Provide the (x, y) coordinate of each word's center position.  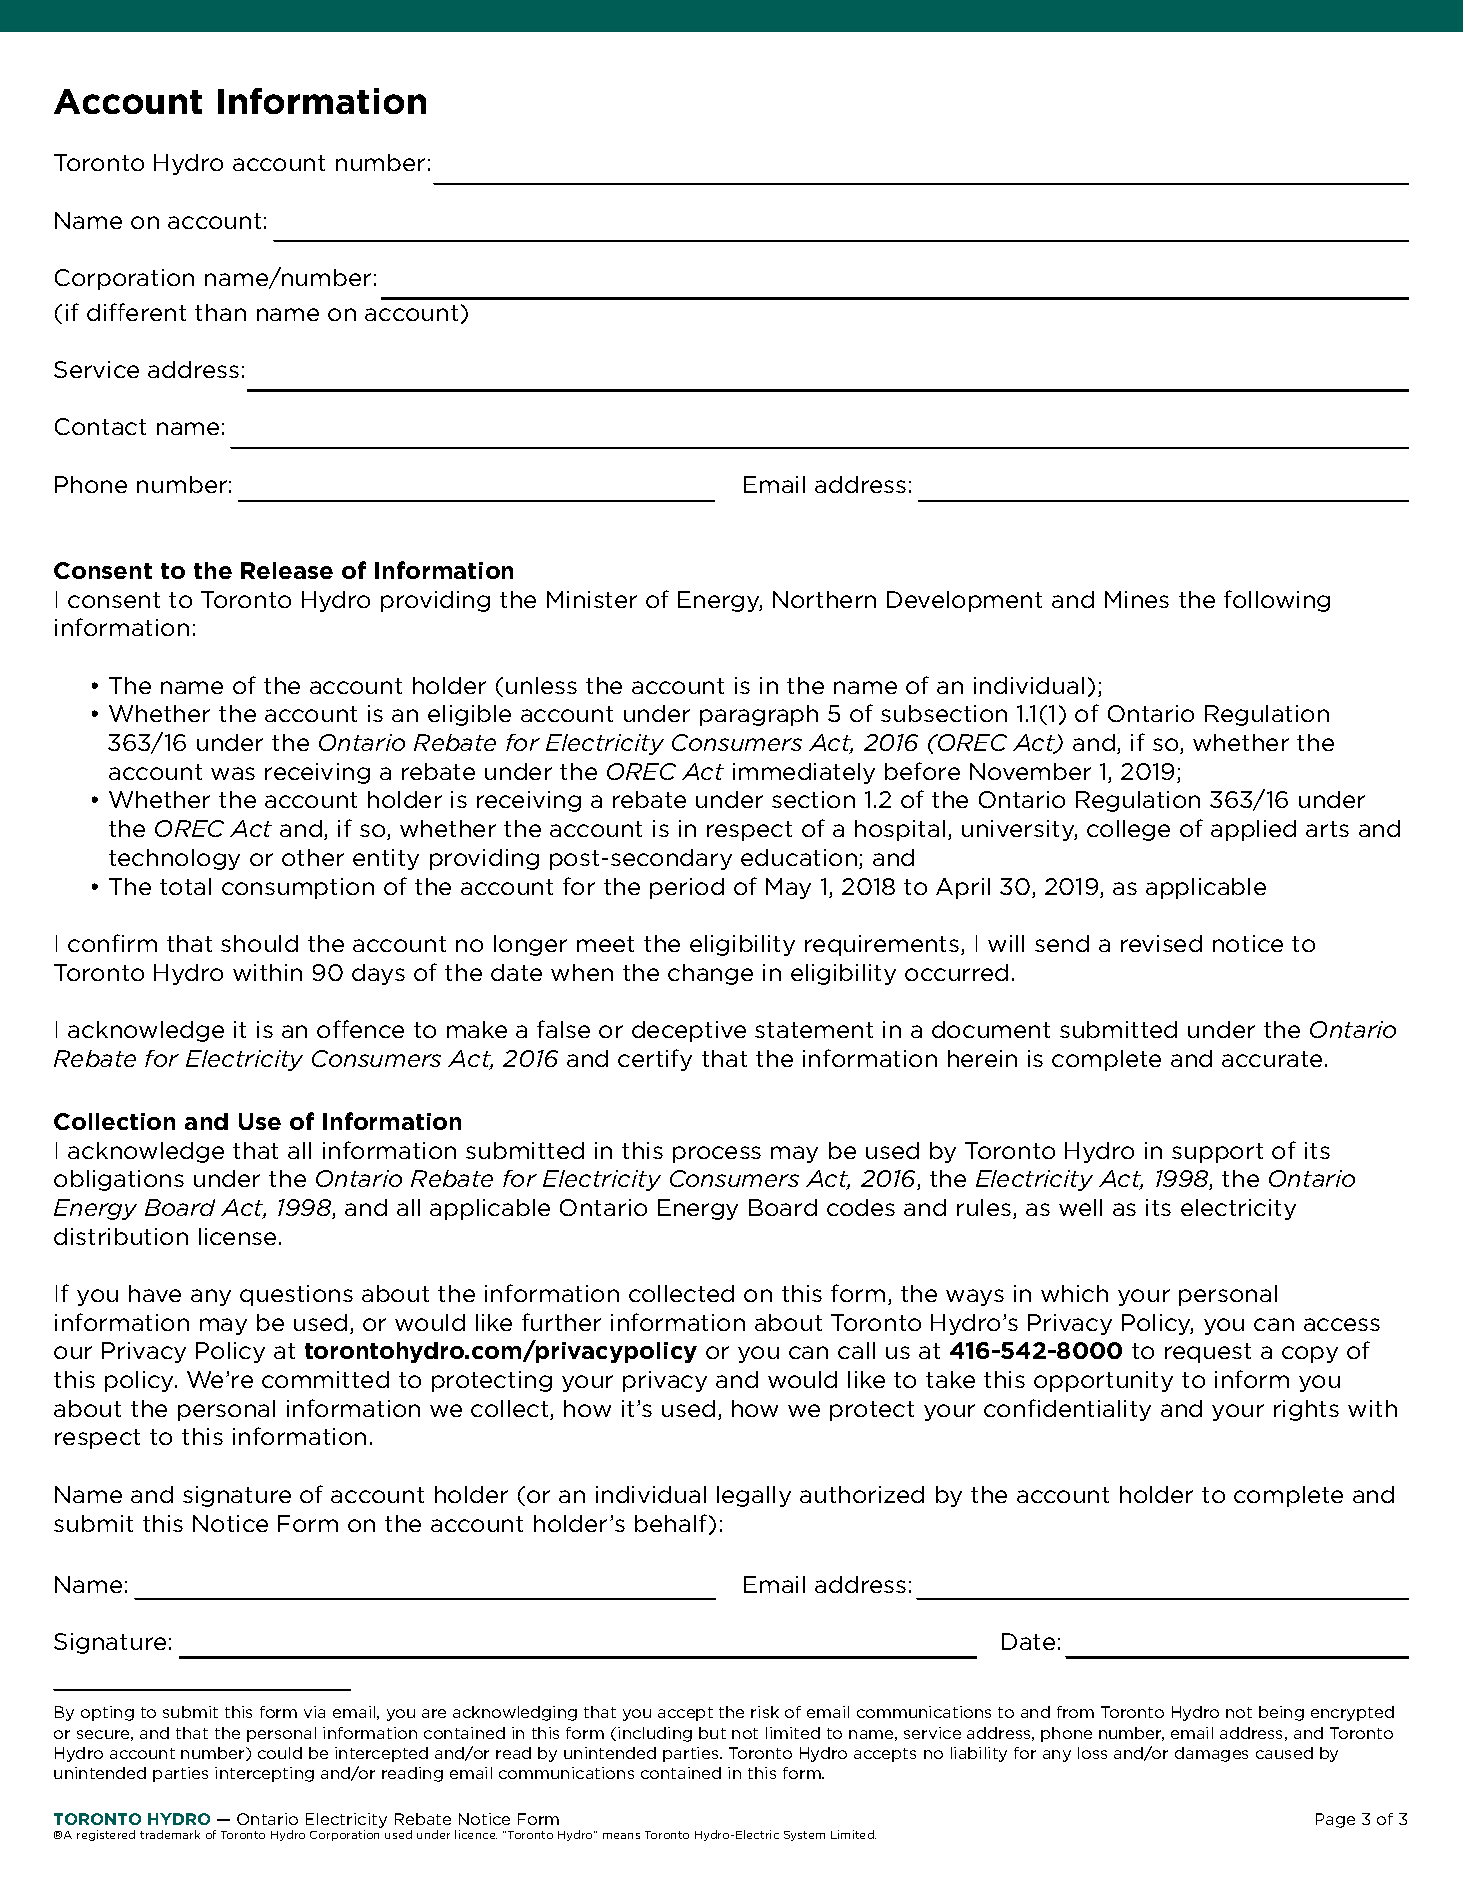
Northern (824, 599)
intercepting (264, 1774)
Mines (1137, 599)
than (220, 312)
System (804, 1836)
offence (360, 1029)
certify (655, 1060)
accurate (1272, 1059)
